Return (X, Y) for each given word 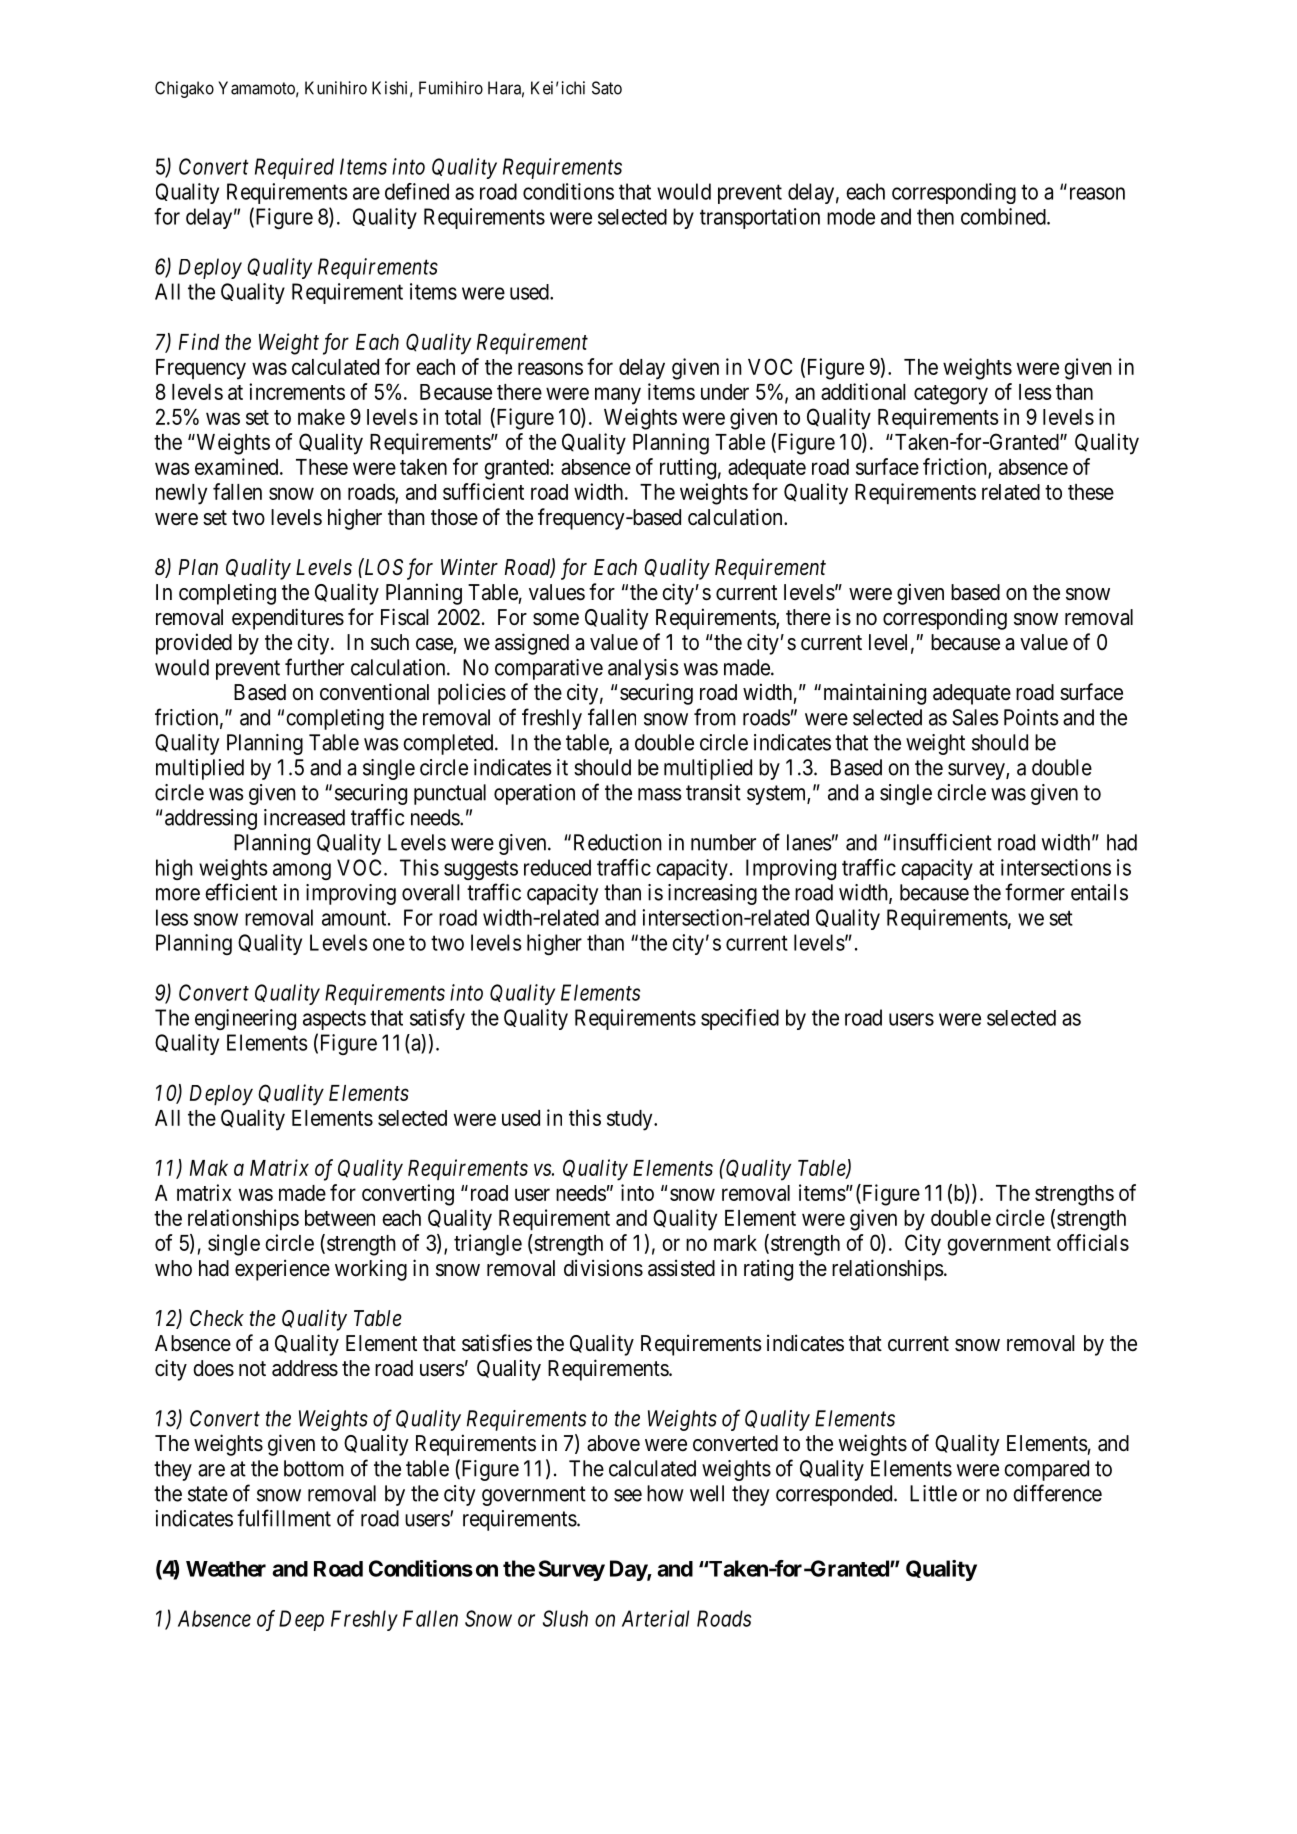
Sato (607, 88)
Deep (301, 1620)
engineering (245, 1019)
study (631, 1120)
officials (1093, 1242)
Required (294, 168)
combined (1004, 216)
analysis (643, 669)
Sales (975, 717)
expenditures (288, 619)
